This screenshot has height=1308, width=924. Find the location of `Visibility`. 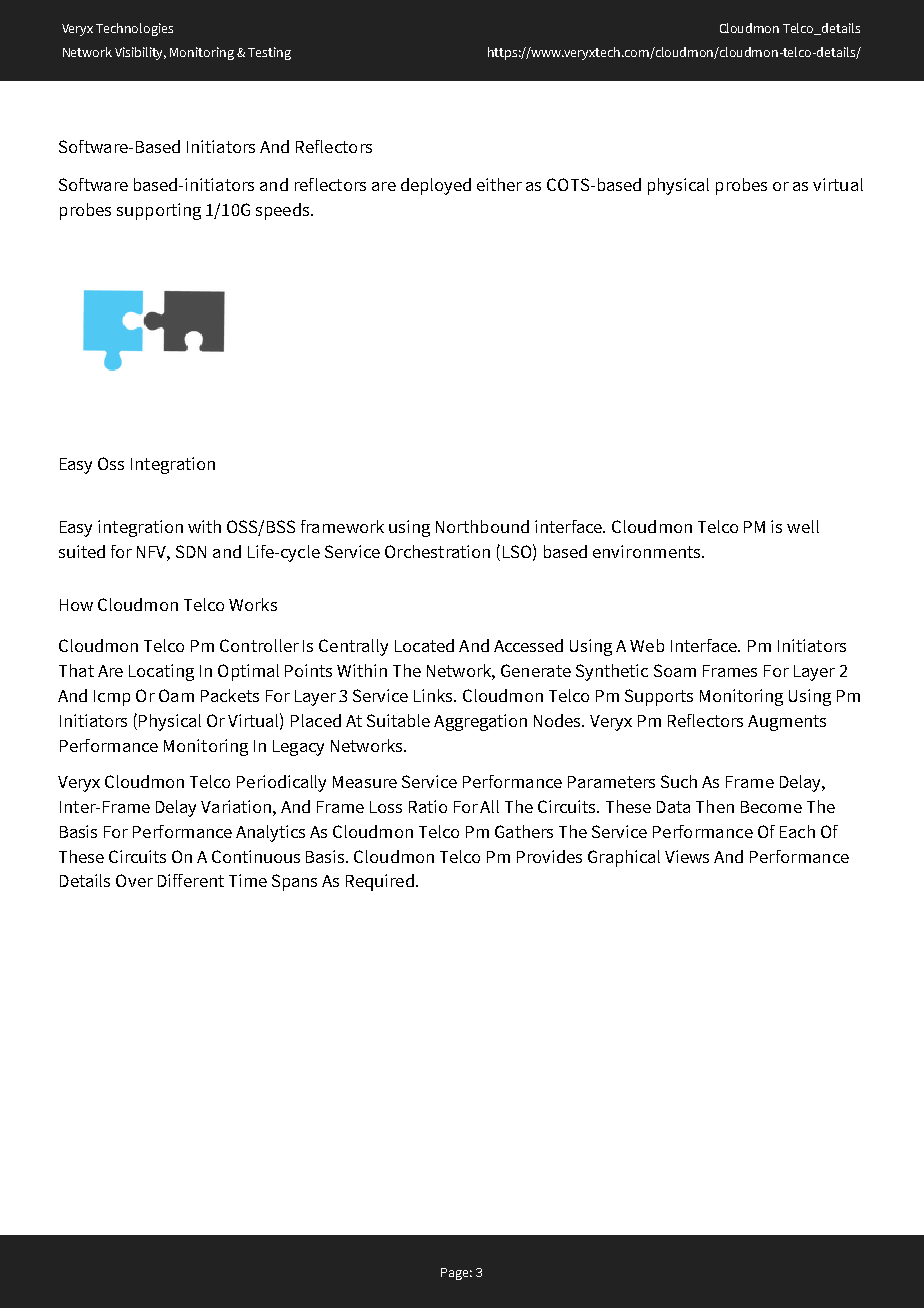

Visibility is located at coordinates (140, 53).
